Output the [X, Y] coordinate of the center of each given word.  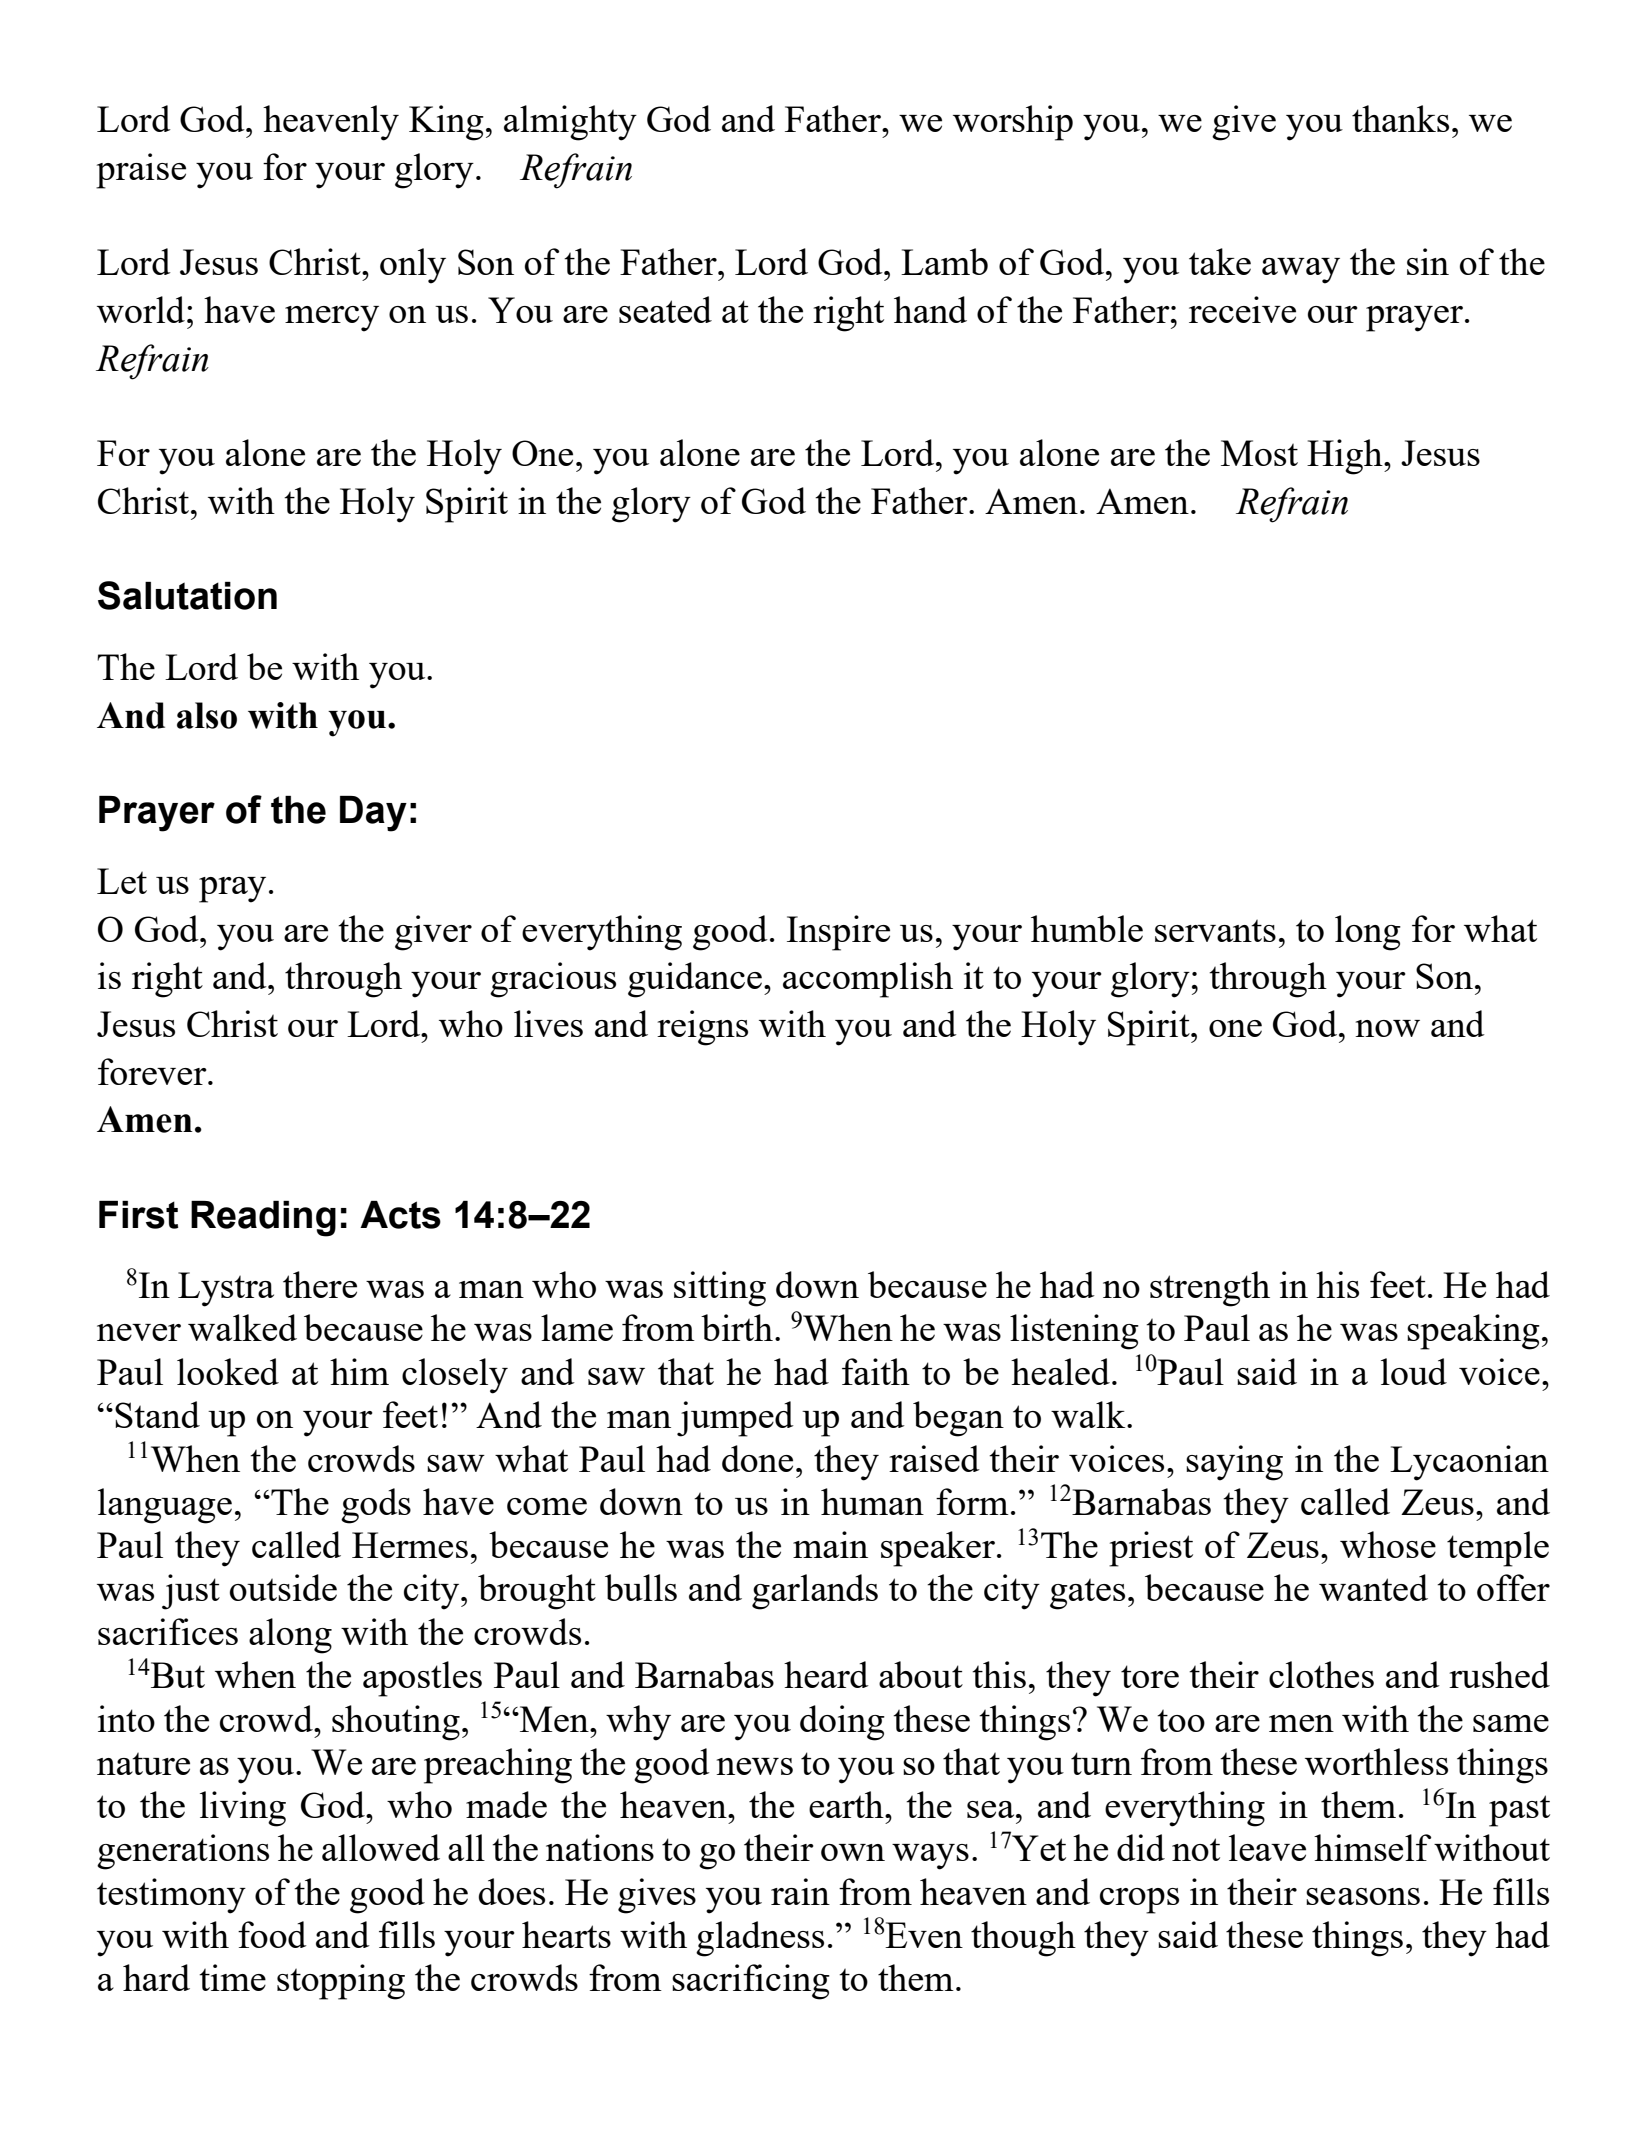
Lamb [944, 261]
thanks [1400, 118]
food [272, 1934]
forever [153, 1071]
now [1387, 1028]
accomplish [868, 980]
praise [141, 171]
